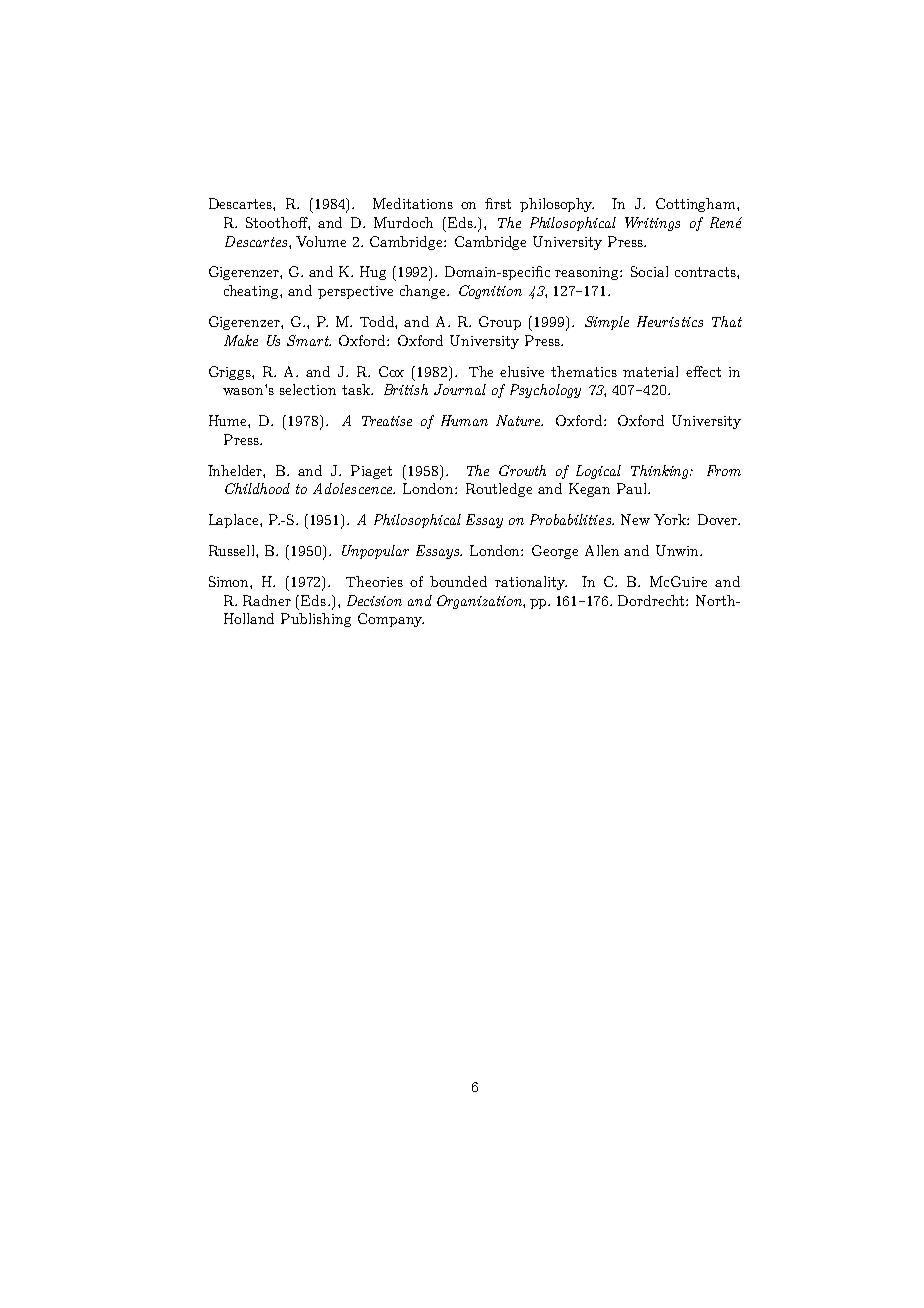  Describe the element at coordinates (499, 490) in the image. I see `Routledge` at that location.
